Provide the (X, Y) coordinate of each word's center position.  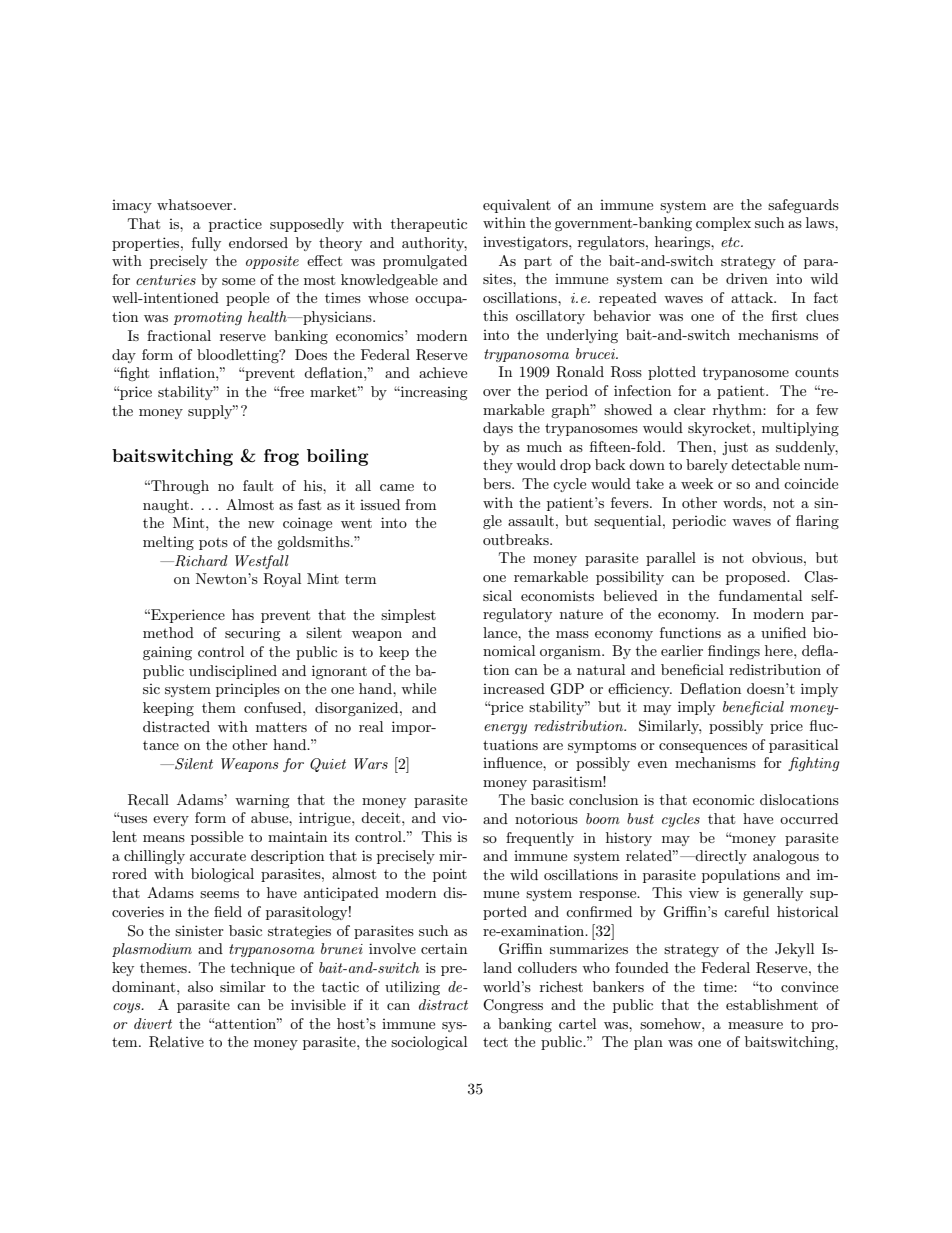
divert (153, 1023)
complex (723, 224)
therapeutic (429, 225)
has (243, 614)
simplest (408, 616)
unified (783, 632)
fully (206, 244)
